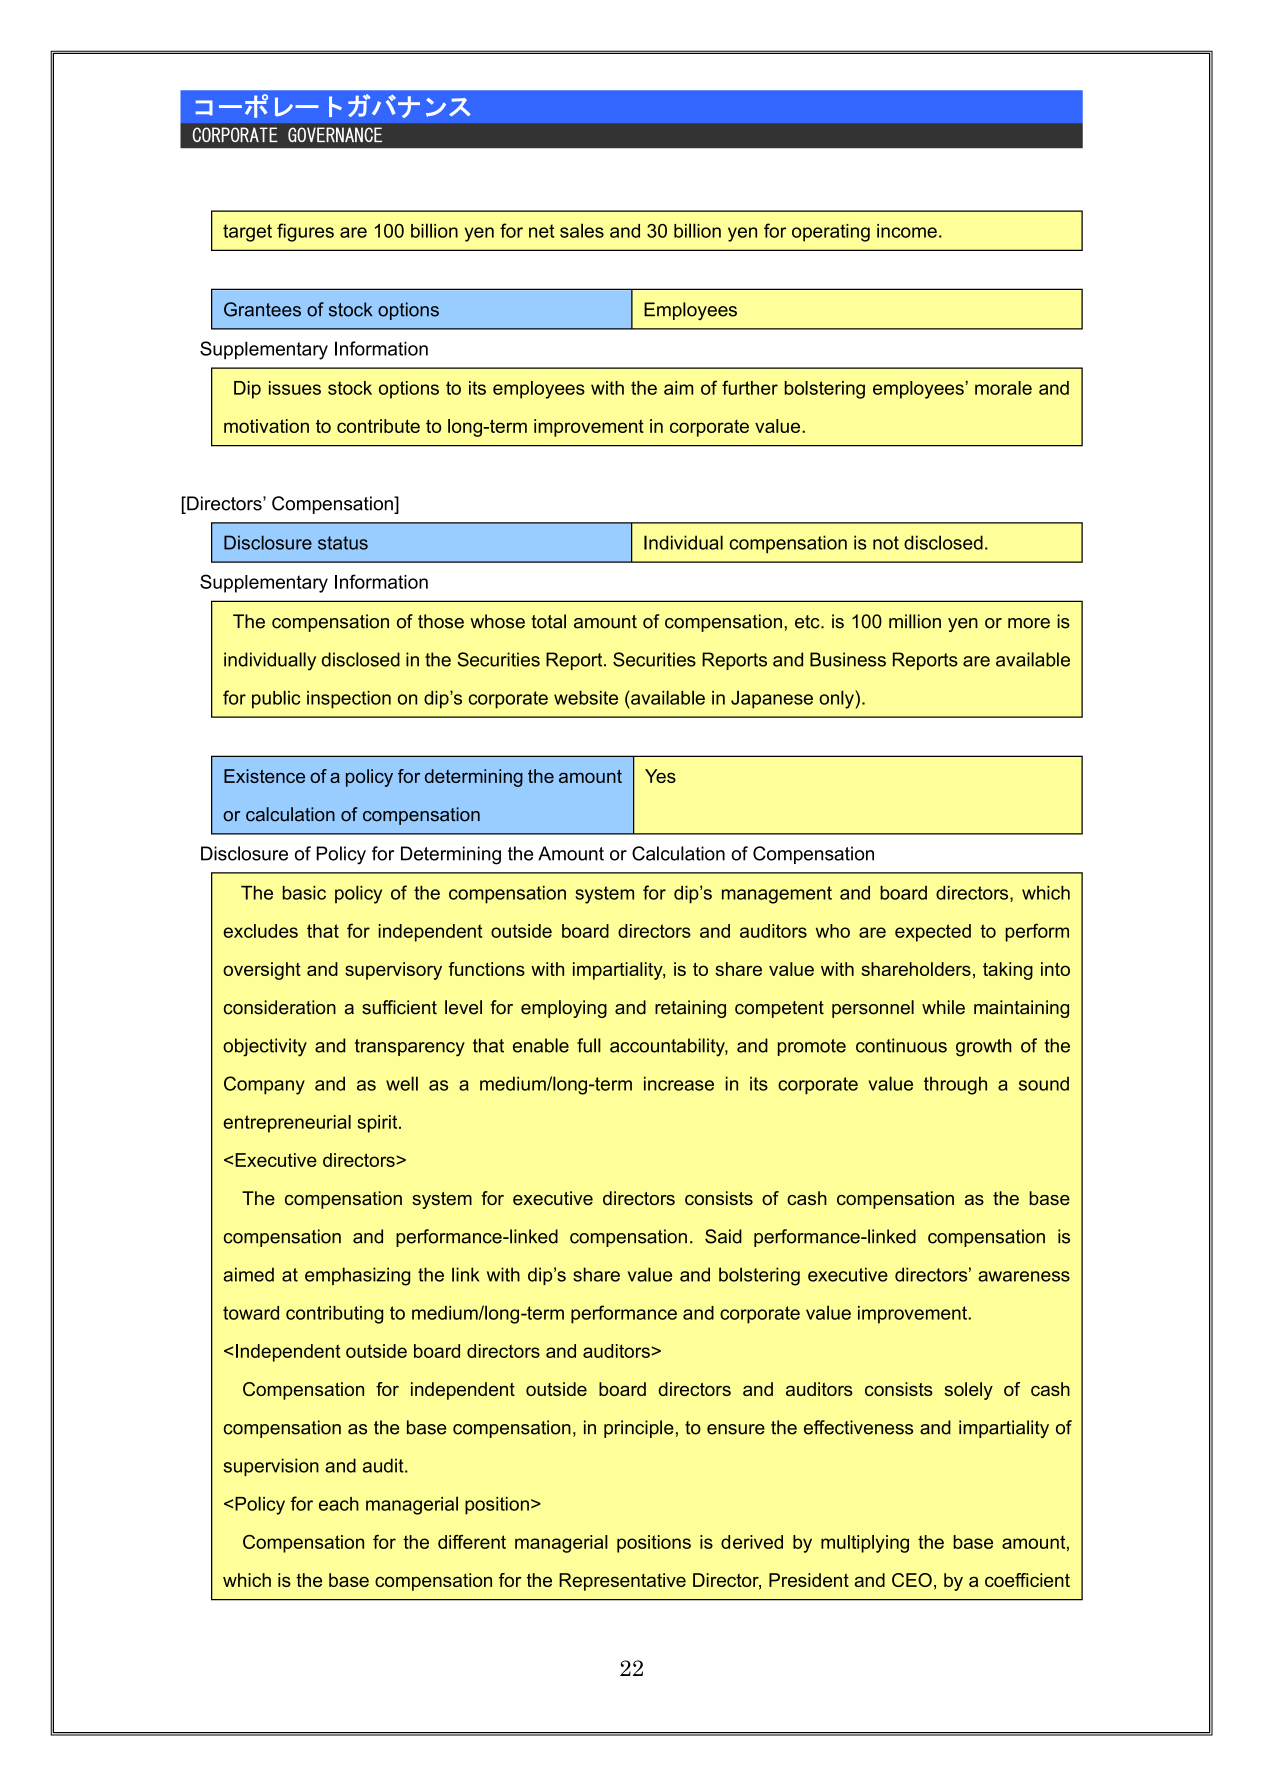 The height and width of the document is (1786, 1263). I want to click on further, so click(750, 387).
